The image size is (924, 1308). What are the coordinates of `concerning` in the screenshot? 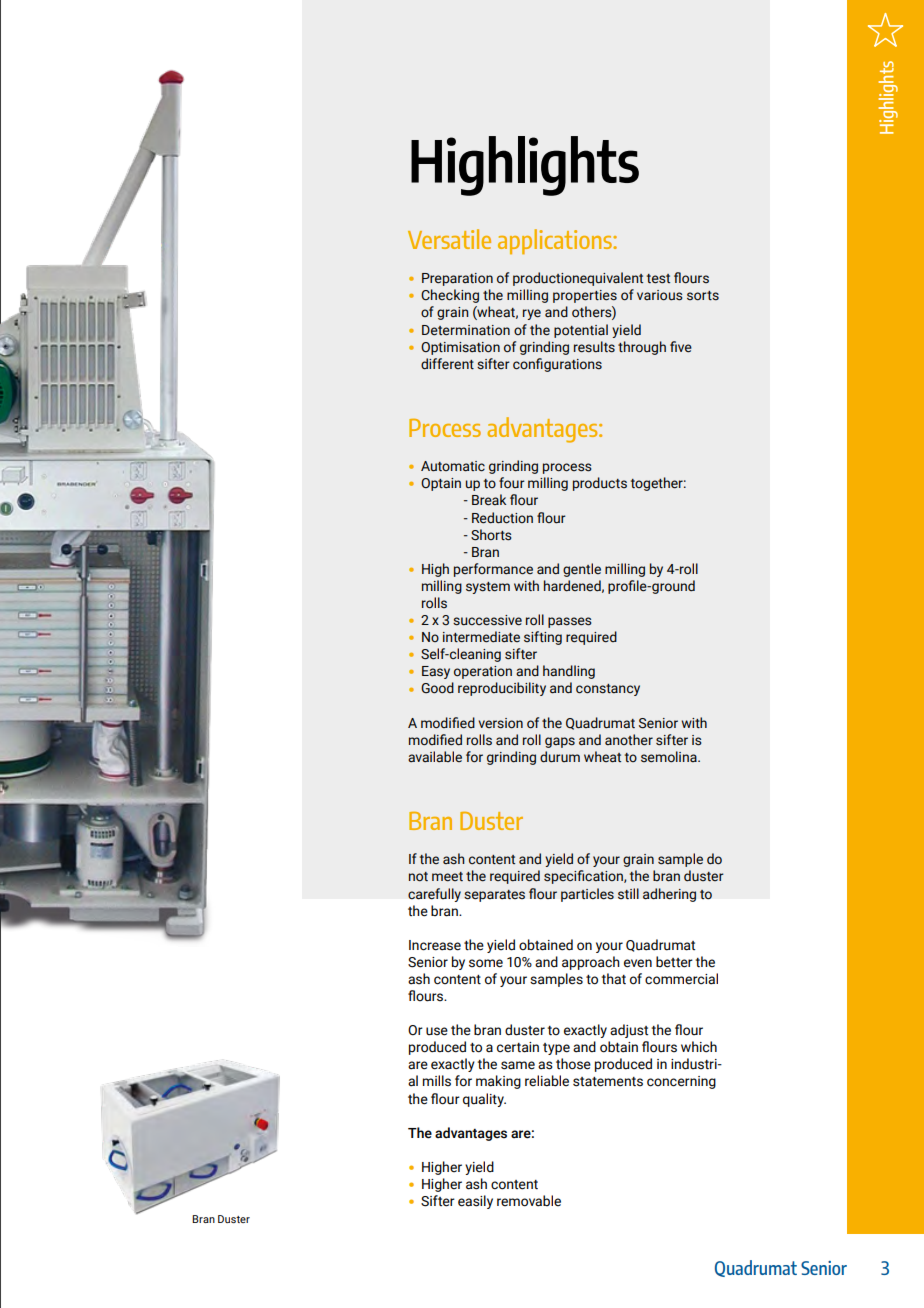 It's located at (681, 1082).
